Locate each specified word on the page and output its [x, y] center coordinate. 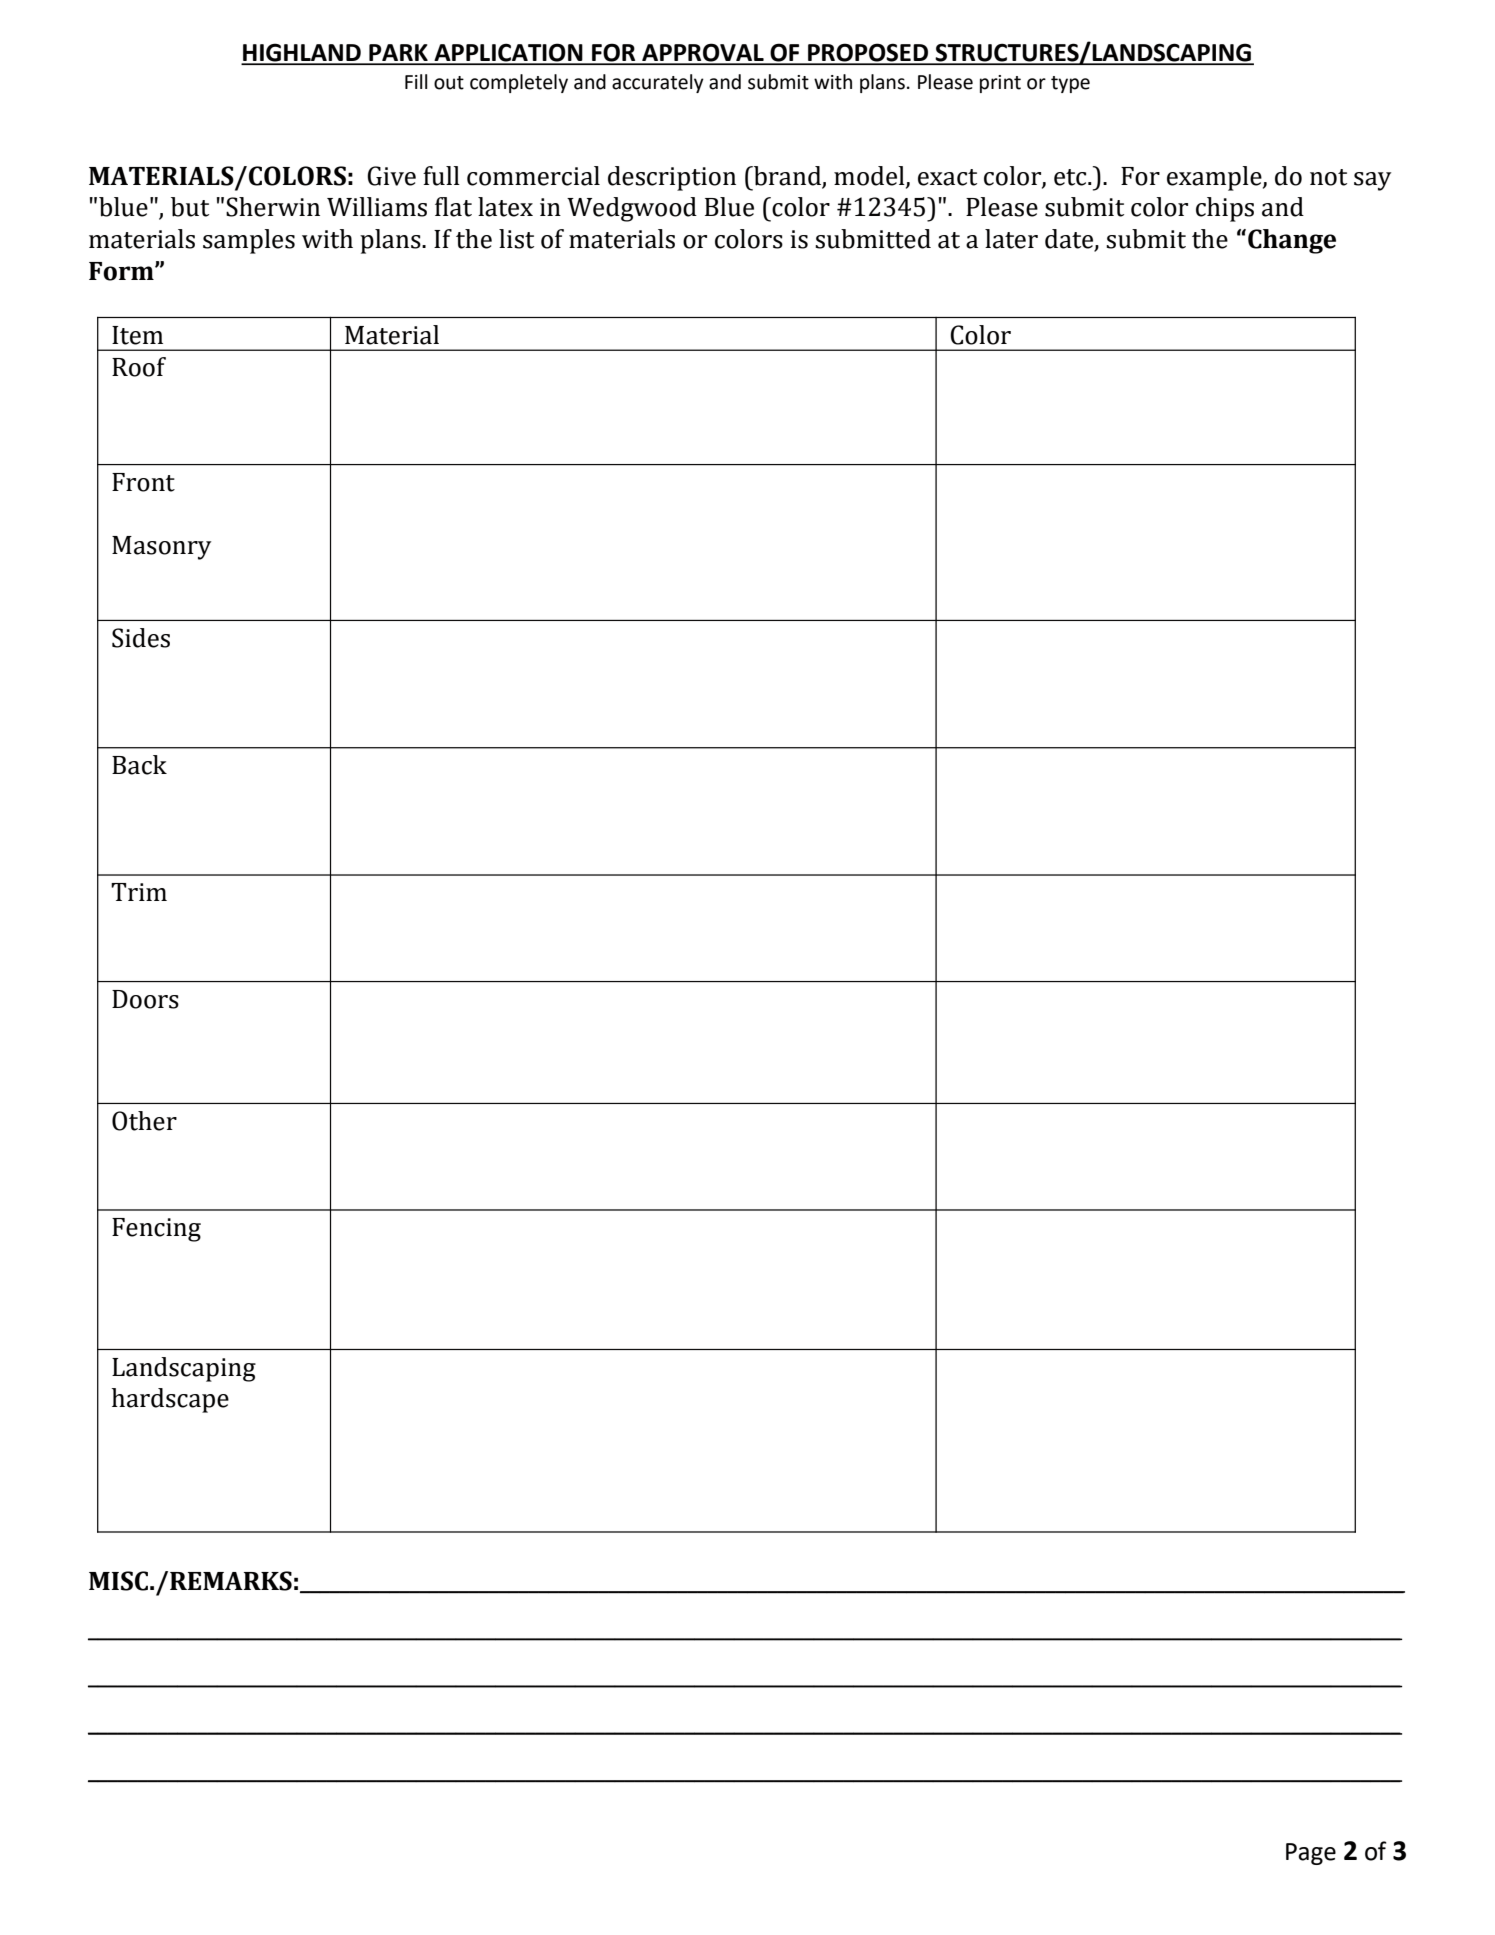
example [1215, 178]
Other [144, 1121]
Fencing [156, 1230]
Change [1292, 241]
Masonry [161, 548]
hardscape [170, 1400]
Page [1311, 1854]
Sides [141, 638]
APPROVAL [703, 54]
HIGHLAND [302, 53]
